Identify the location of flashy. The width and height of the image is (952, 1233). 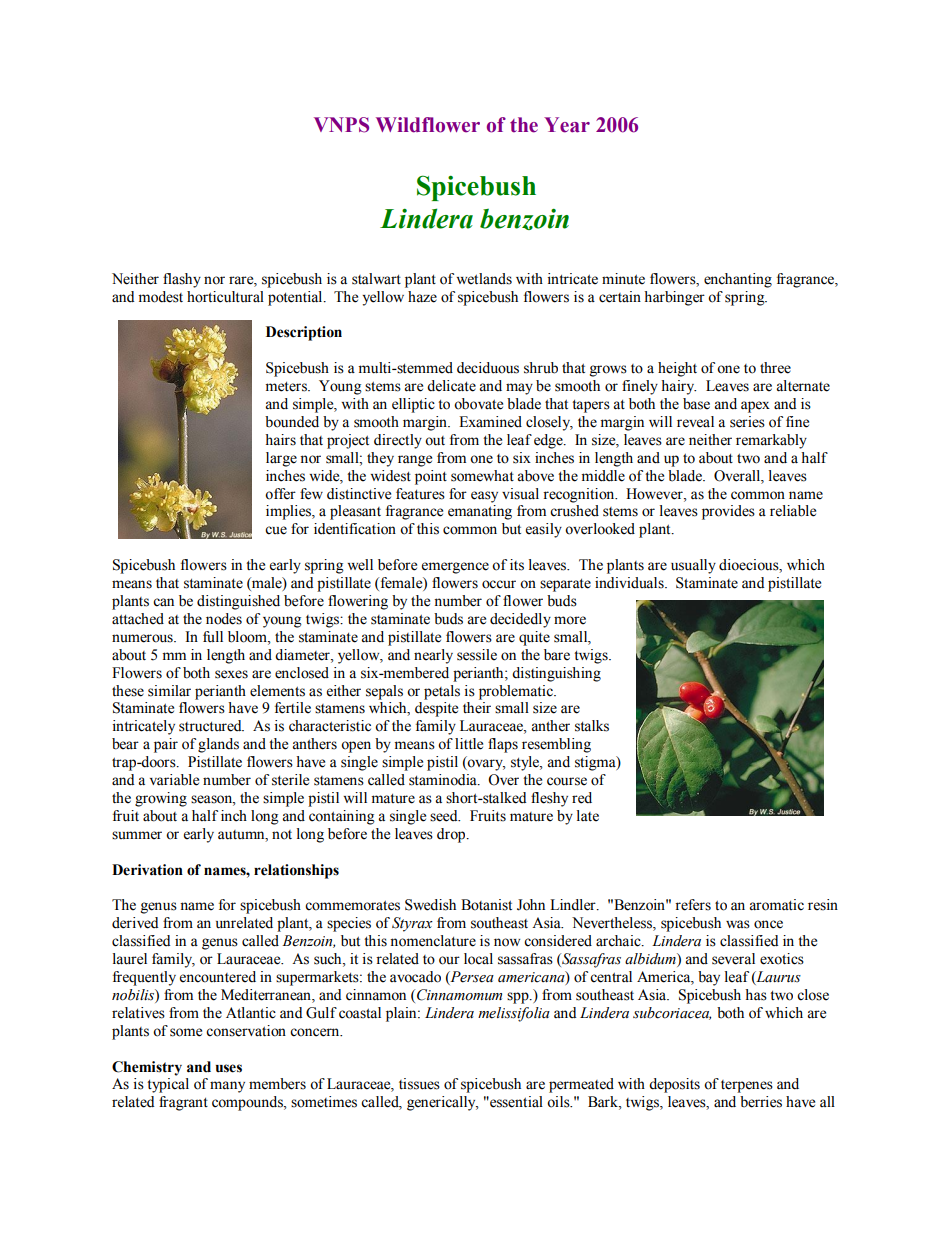
(182, 280).
